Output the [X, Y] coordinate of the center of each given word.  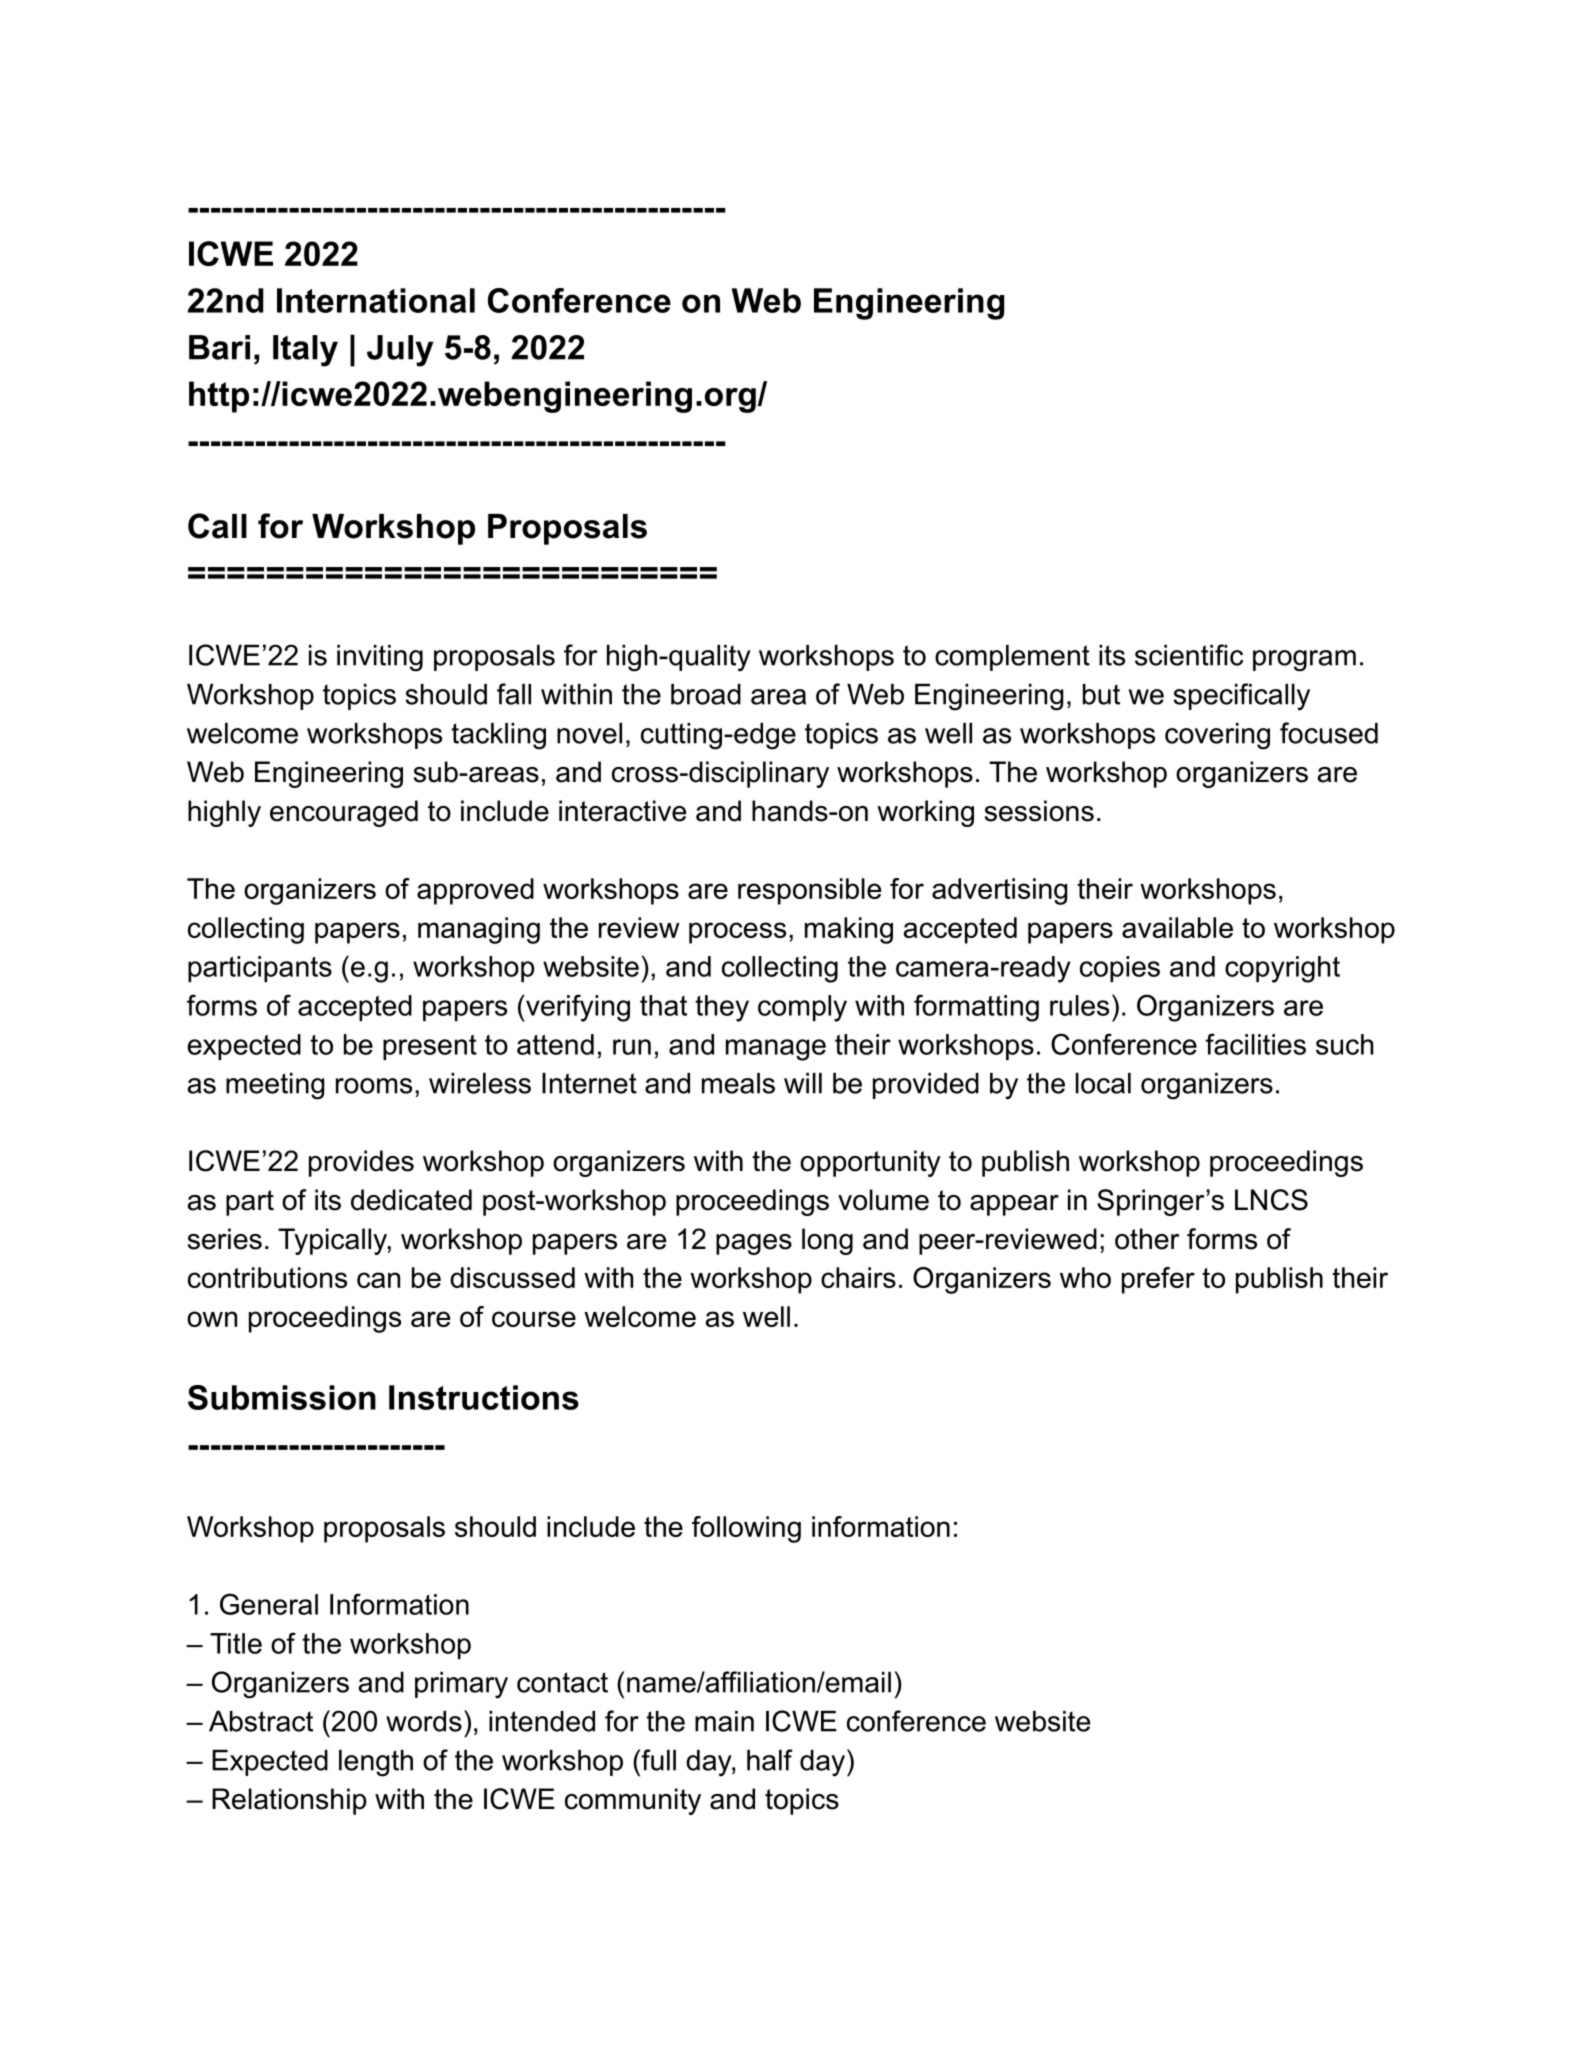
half [770, 1760]
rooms [374, 1086]
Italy [305, 351]
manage [776, 1050]
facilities [1255, 1044]
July [400, 351]
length [376, 1763]
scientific [1189, 655]
